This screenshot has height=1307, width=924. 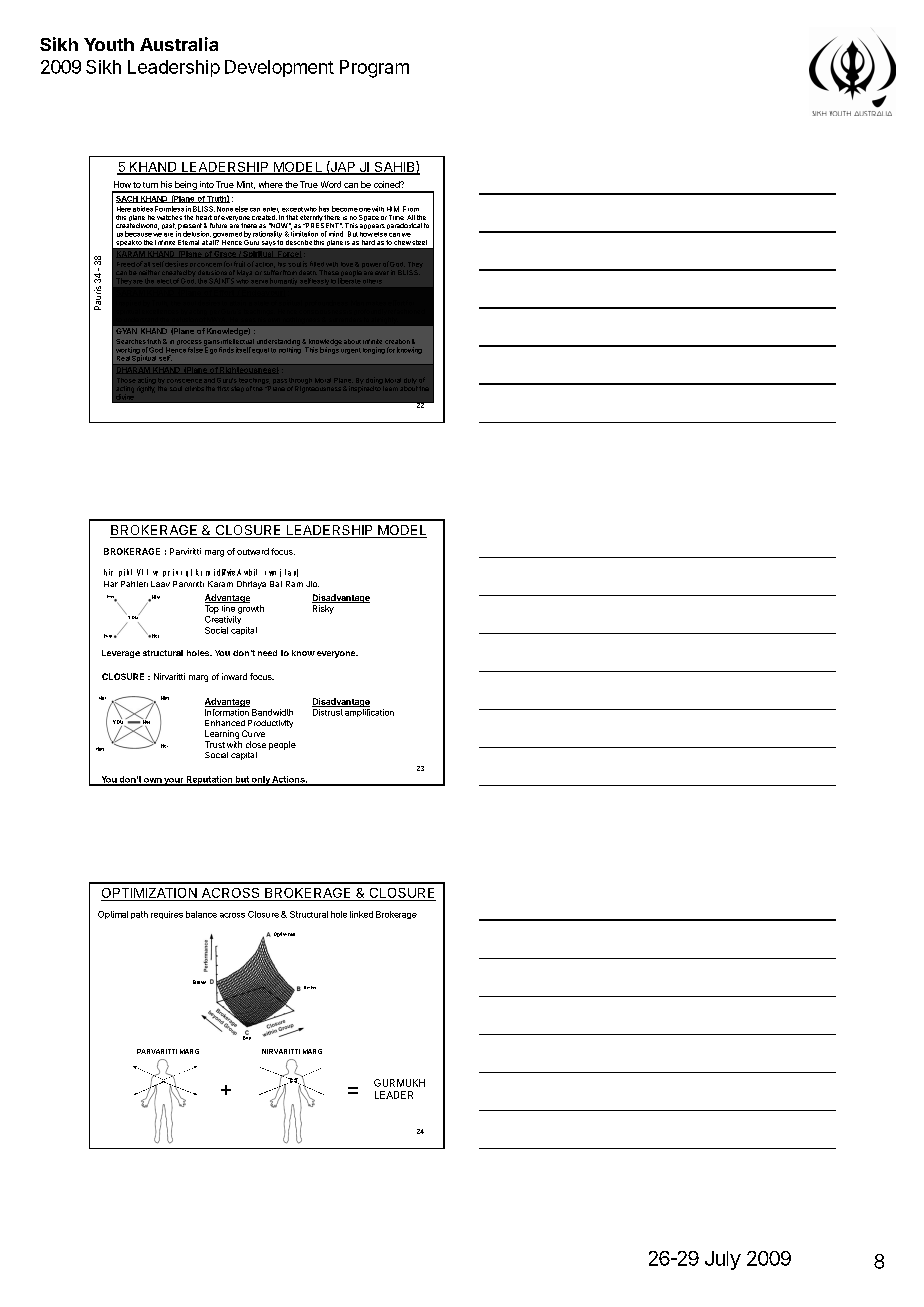 What do you see at coordinates (150, 894) in the screenshot?
I see `OPTIMIZATION` at bounding box center [150, 894].
